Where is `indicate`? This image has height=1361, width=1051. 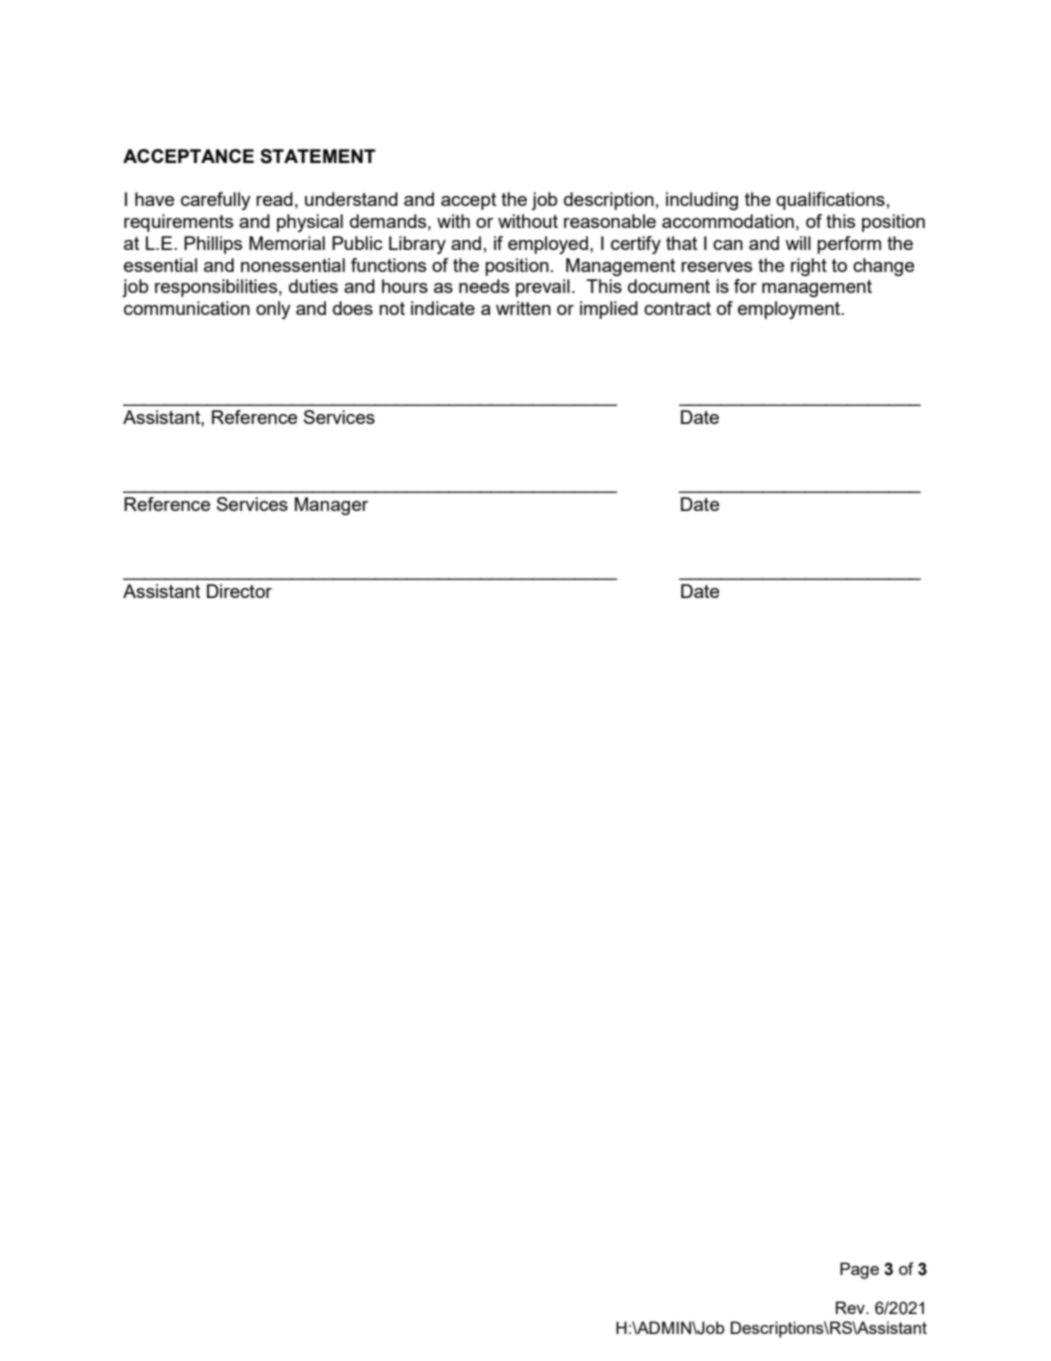
indicate is located at coordinates (443, 308).
